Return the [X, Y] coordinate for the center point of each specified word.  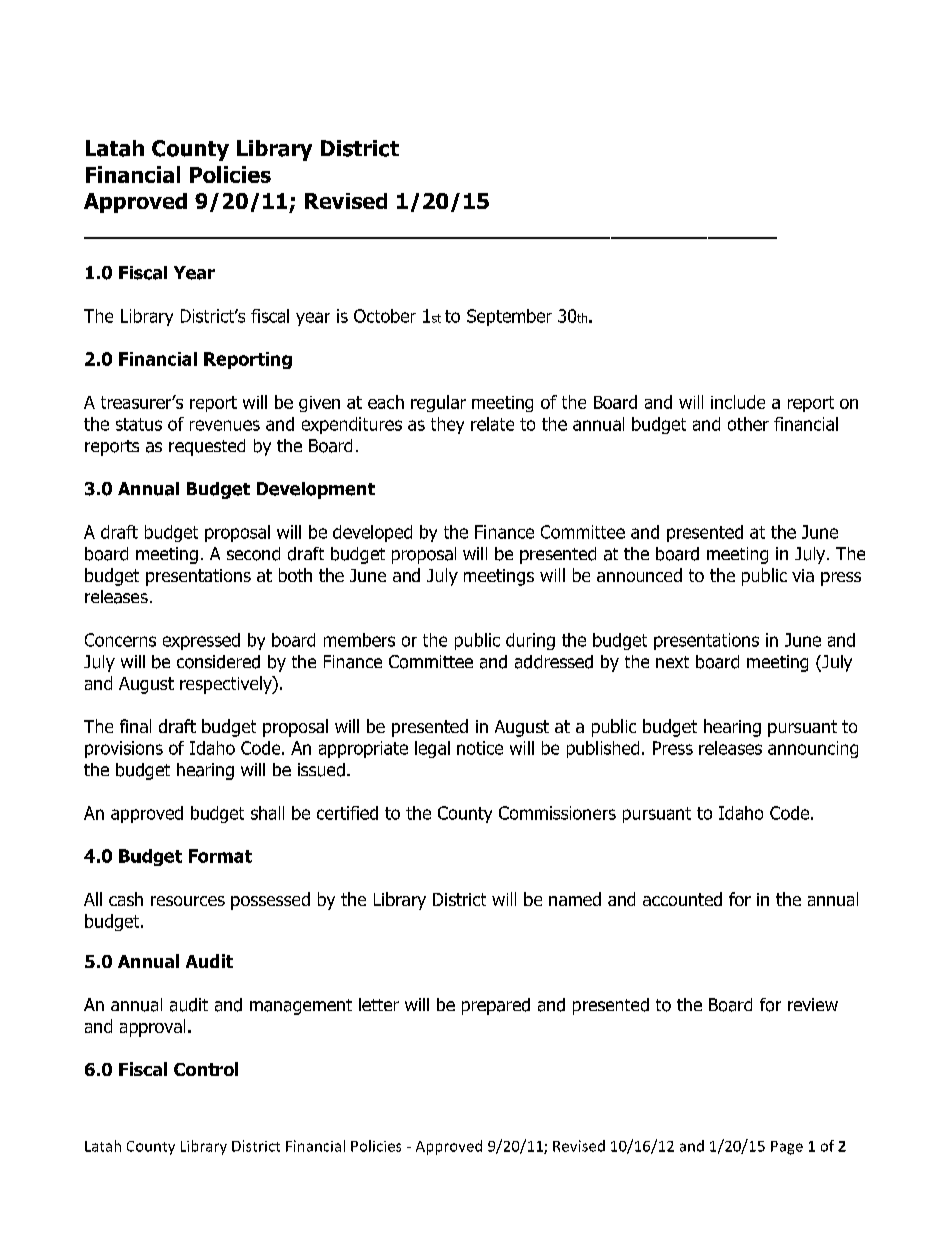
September [509, 317]
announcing [813, 749]
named [575, 899]
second [253, 554]
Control [206, 1069]
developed [372, 533]
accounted [682, 899]
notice [480, 748]
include [738, 402]
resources [188, 901]
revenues [225, 425]
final [135, 726]
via [803, 575]
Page [787, 1148]
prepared [496, 1006]
